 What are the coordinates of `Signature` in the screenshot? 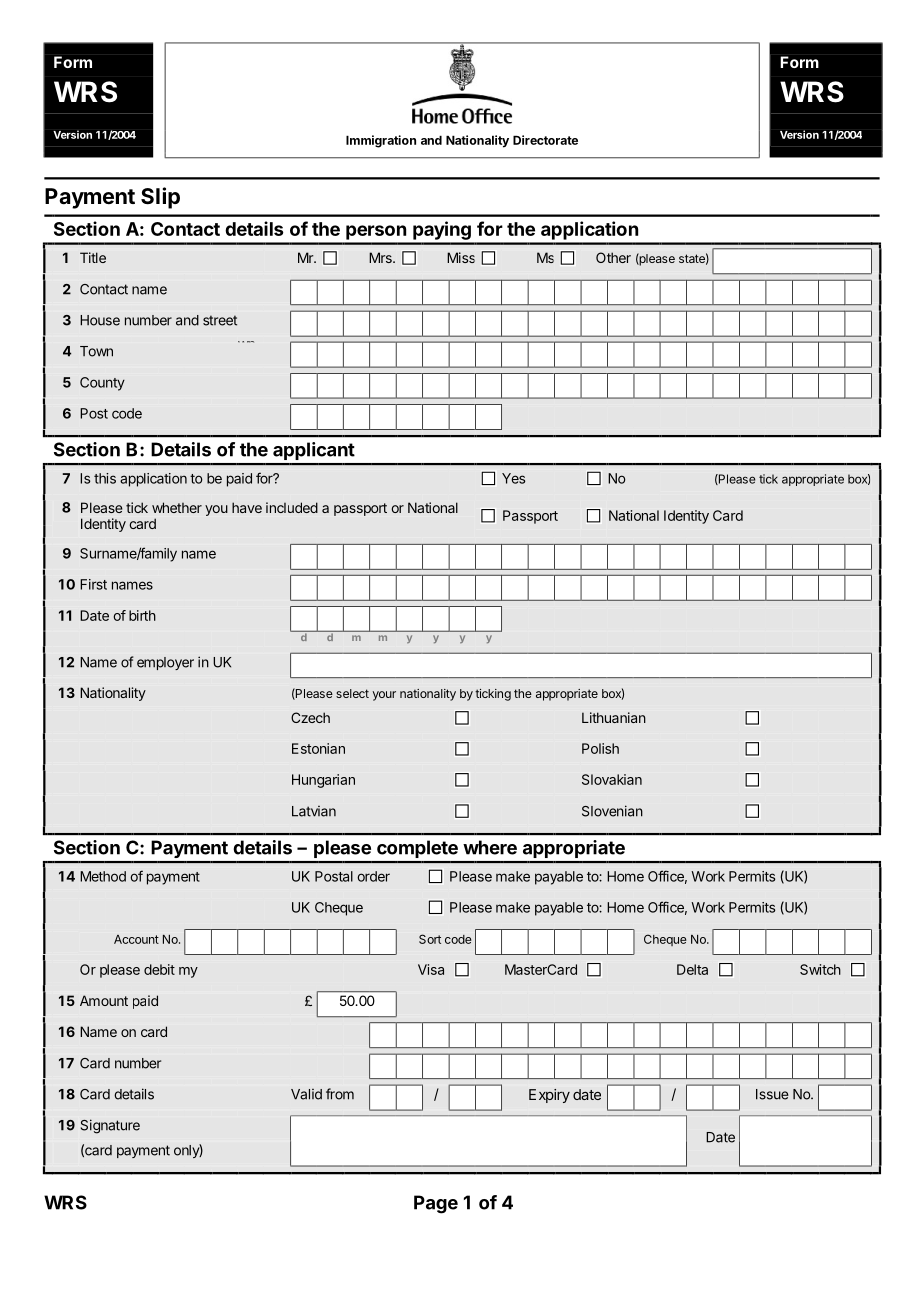 It's located at (110, 1126).
